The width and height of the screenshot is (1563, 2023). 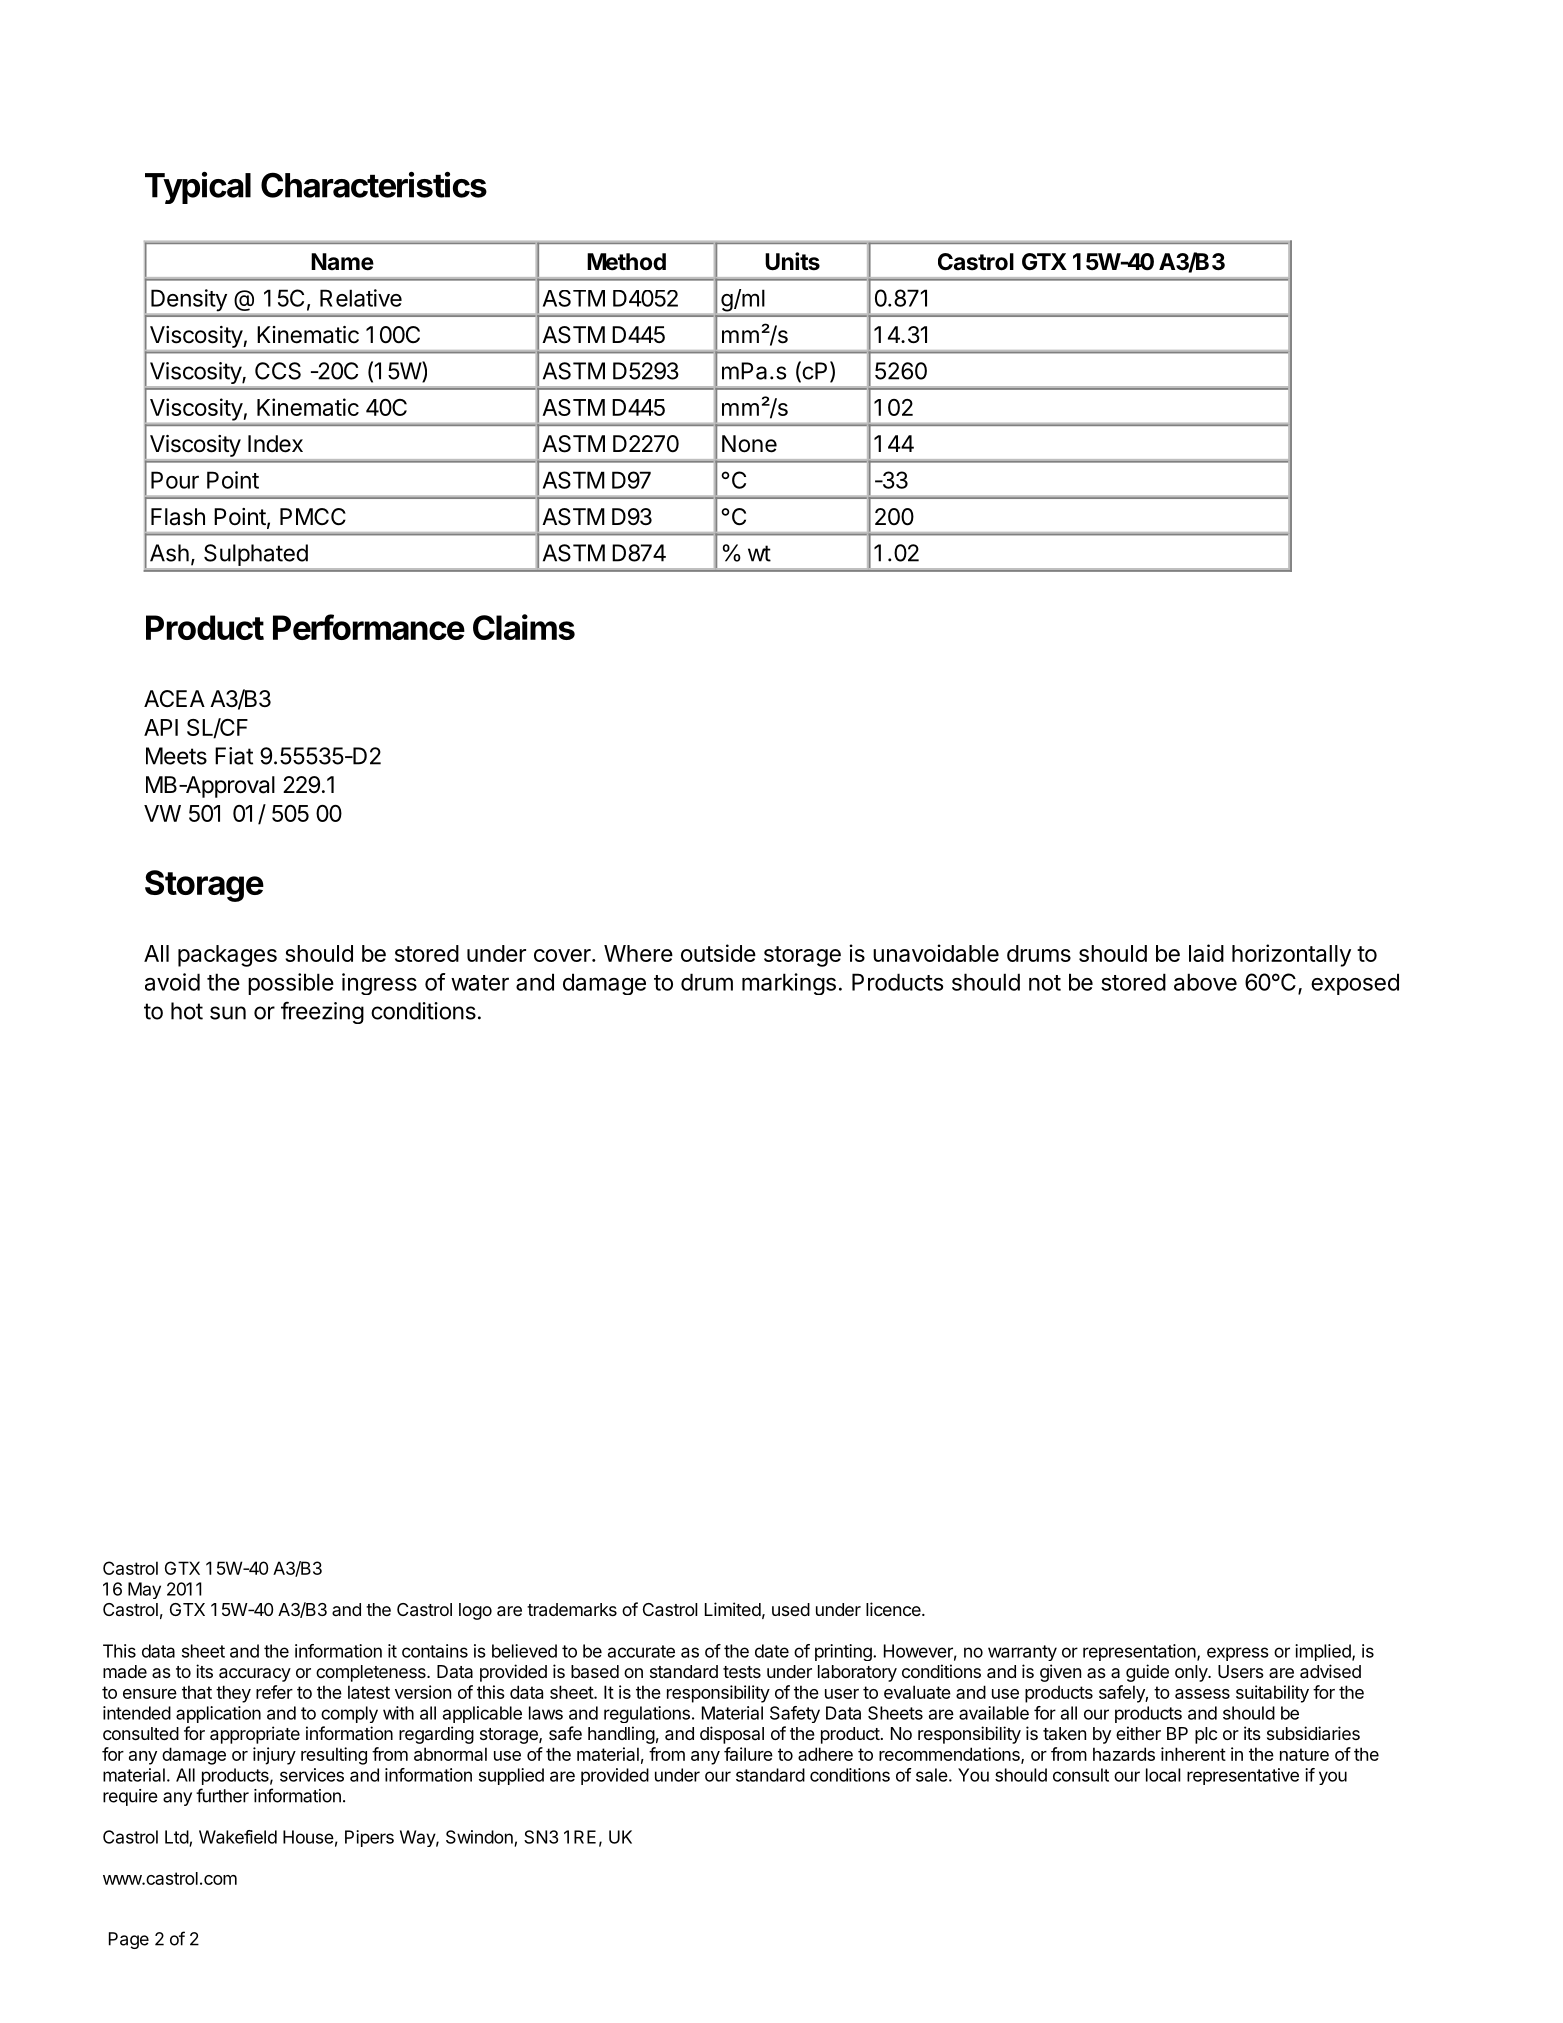 I want to click on Limited, so click(x=733, y=1609).
